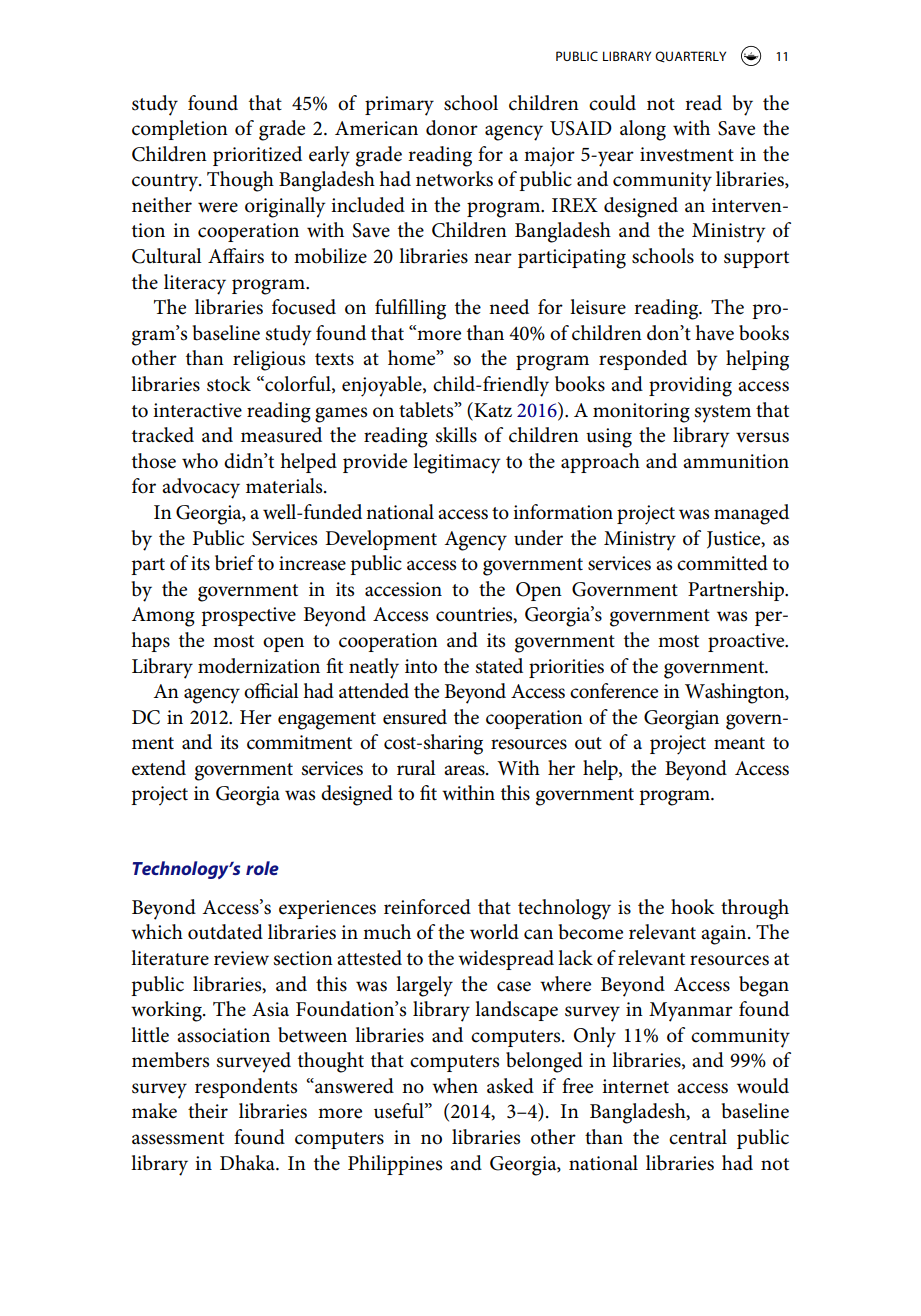  I want to click on QUARTERLY, so click(690, 57).
